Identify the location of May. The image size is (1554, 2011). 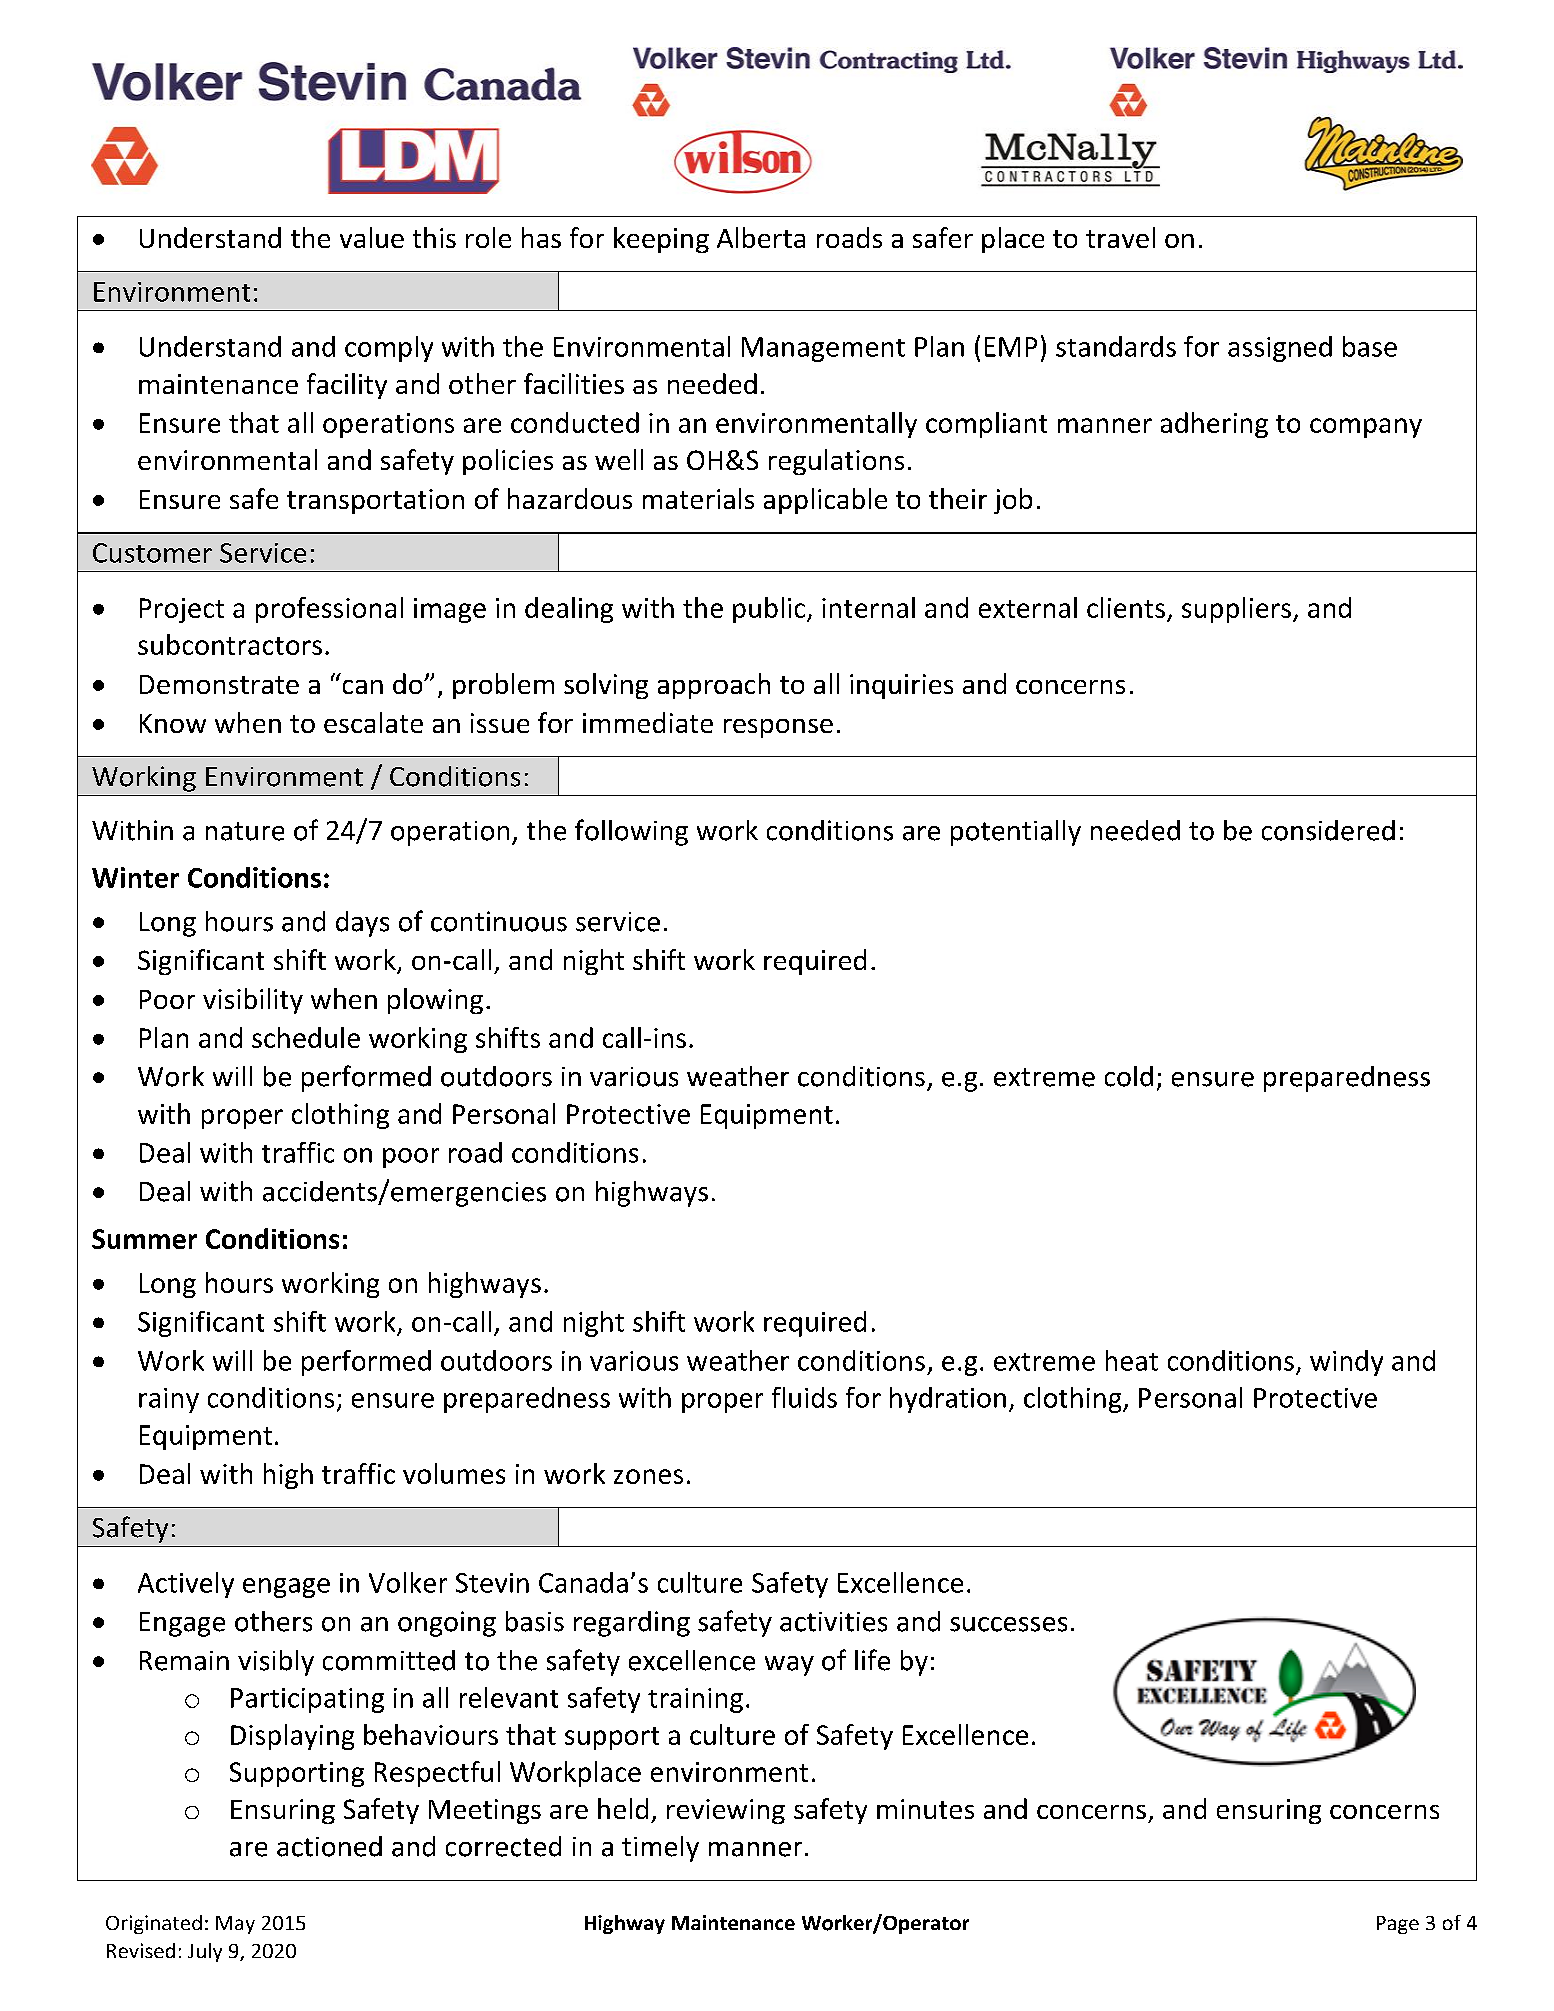
(235, 1925).
